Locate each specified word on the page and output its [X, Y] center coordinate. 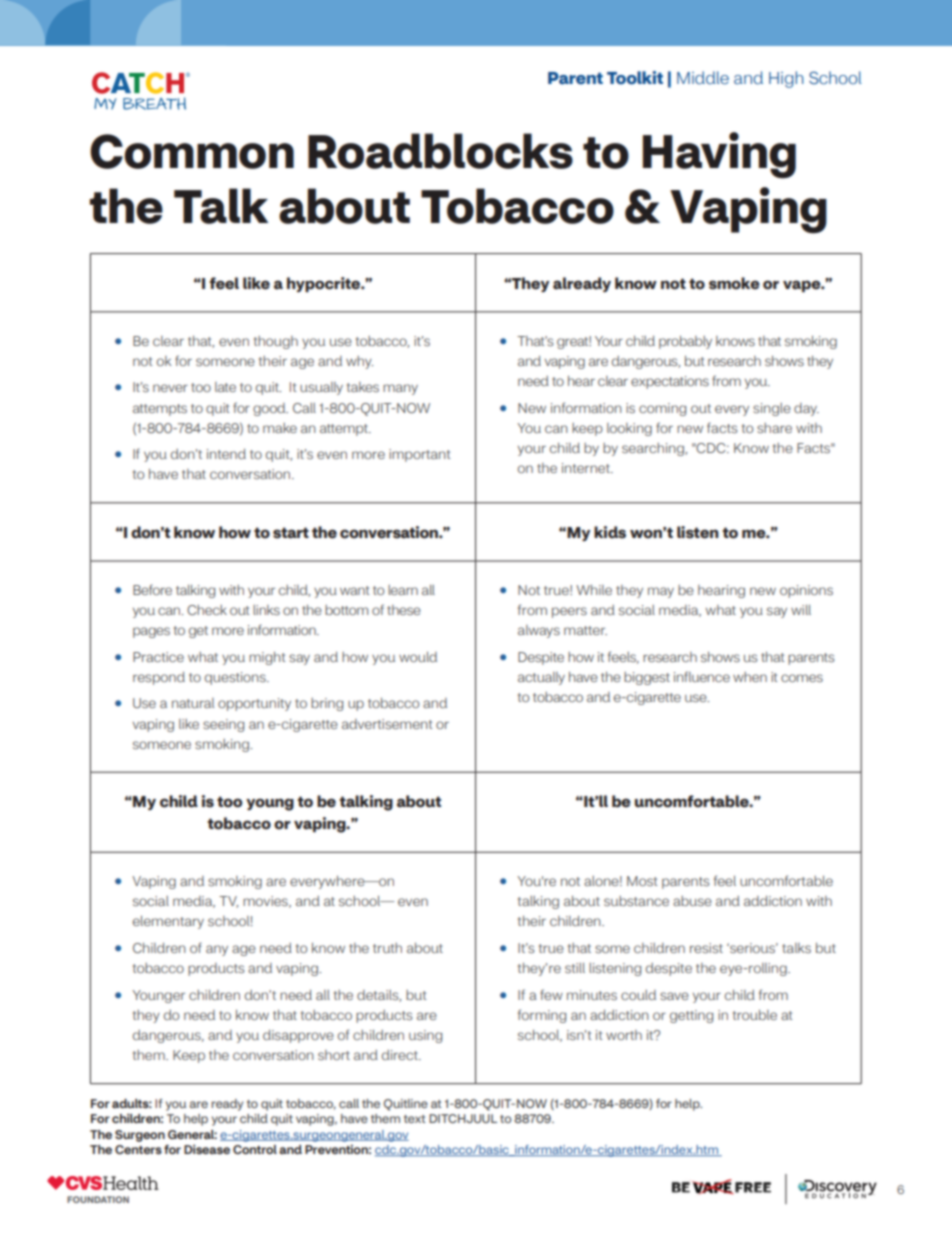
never [170, 388]
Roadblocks [440, 151]
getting [691, 1016]
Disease [207, 1149]
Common [192, 151]
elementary [168, 922]
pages [151, 632]
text [415, 1119]
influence [702, 676]
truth [387, 948]
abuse [692, 901]
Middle [703, 77]
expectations [670, 382]
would [418, 657]
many [400, 389]
